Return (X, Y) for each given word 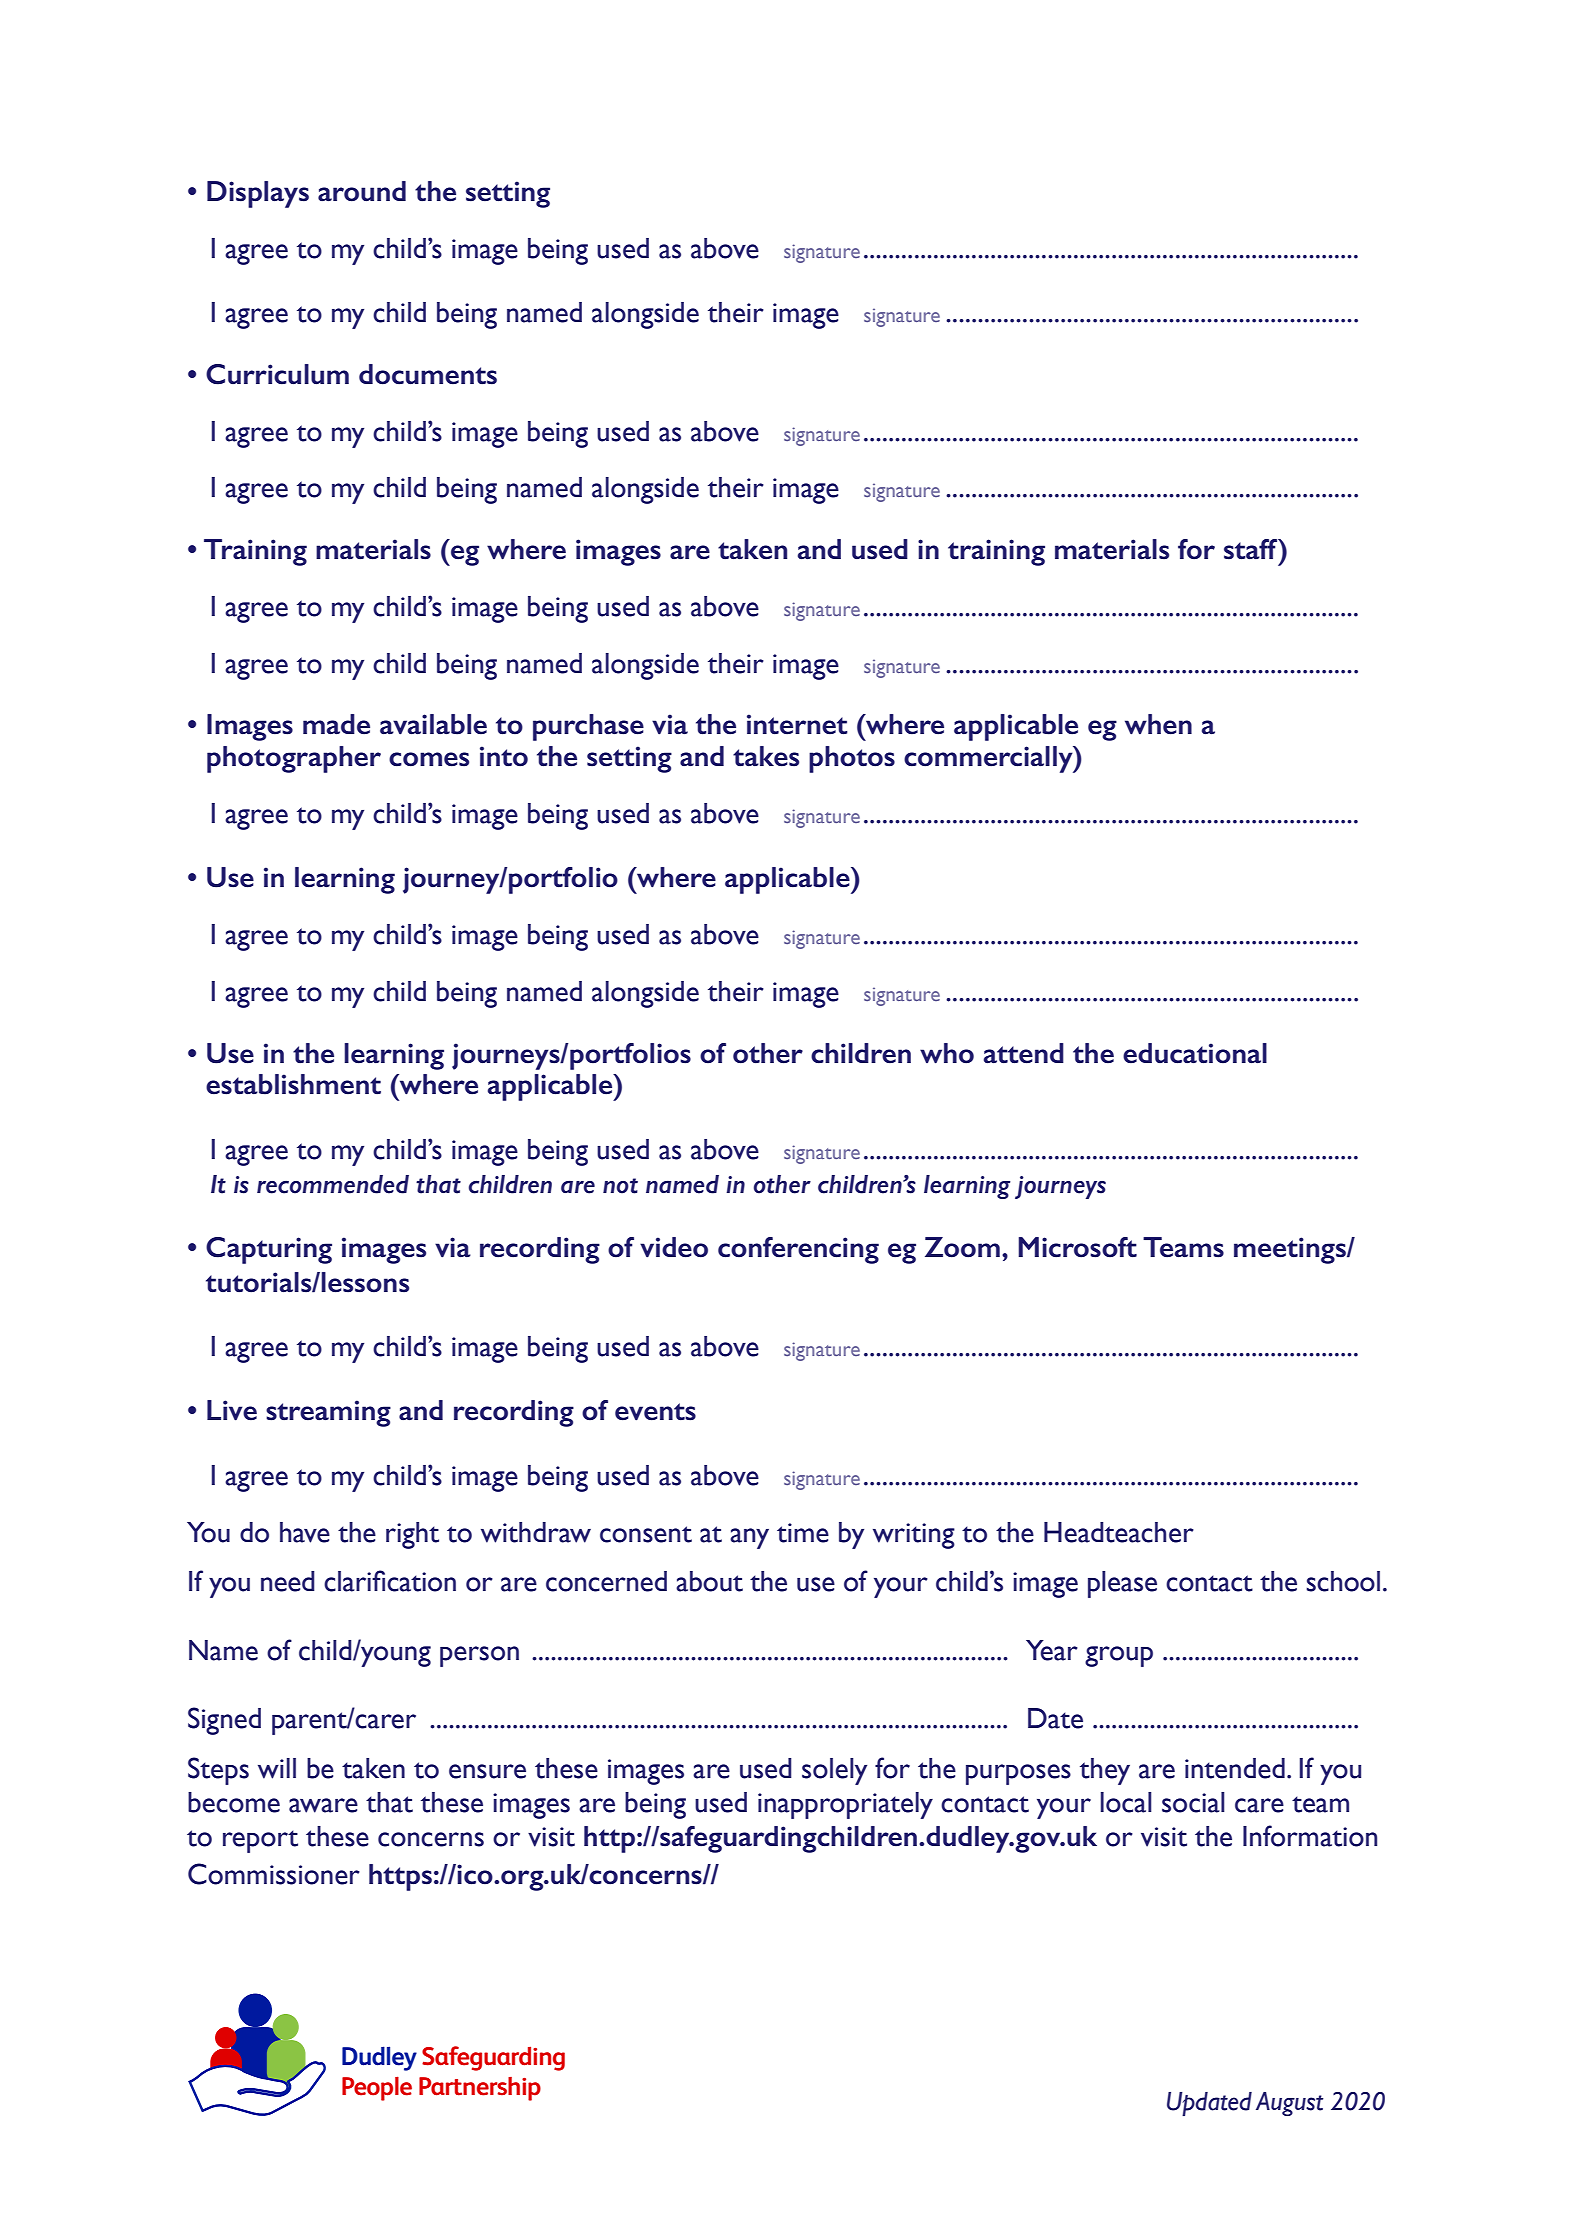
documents (428, 374)
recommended (333, 1184)
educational (1195, 1053)
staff (1252, 549)
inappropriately (845, 1805)
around (362, 191)
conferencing (798, 1250)
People (377, 2088)
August (1289, 2104)
